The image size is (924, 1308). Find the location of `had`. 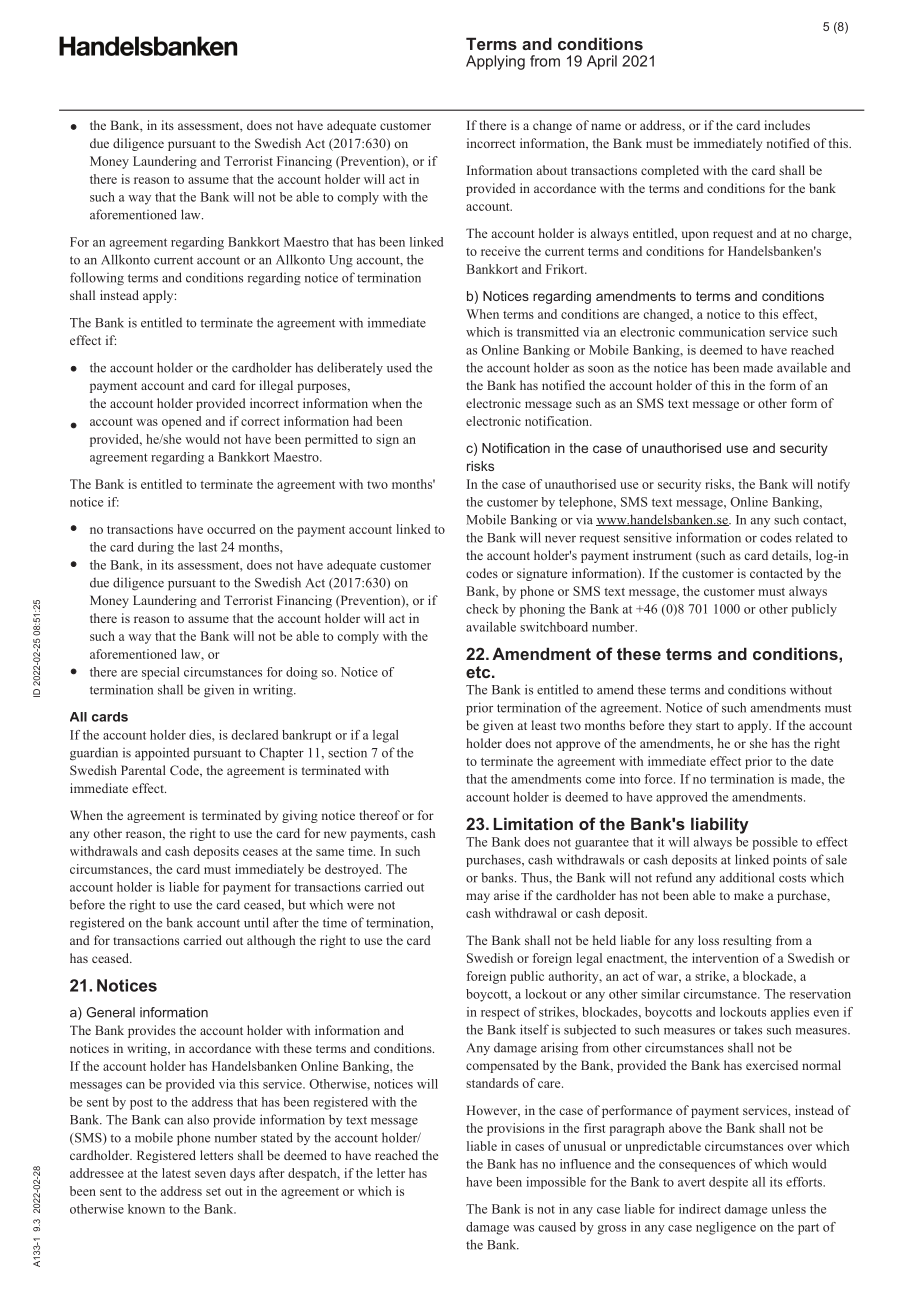

had is located at coordinates (363, 421).
